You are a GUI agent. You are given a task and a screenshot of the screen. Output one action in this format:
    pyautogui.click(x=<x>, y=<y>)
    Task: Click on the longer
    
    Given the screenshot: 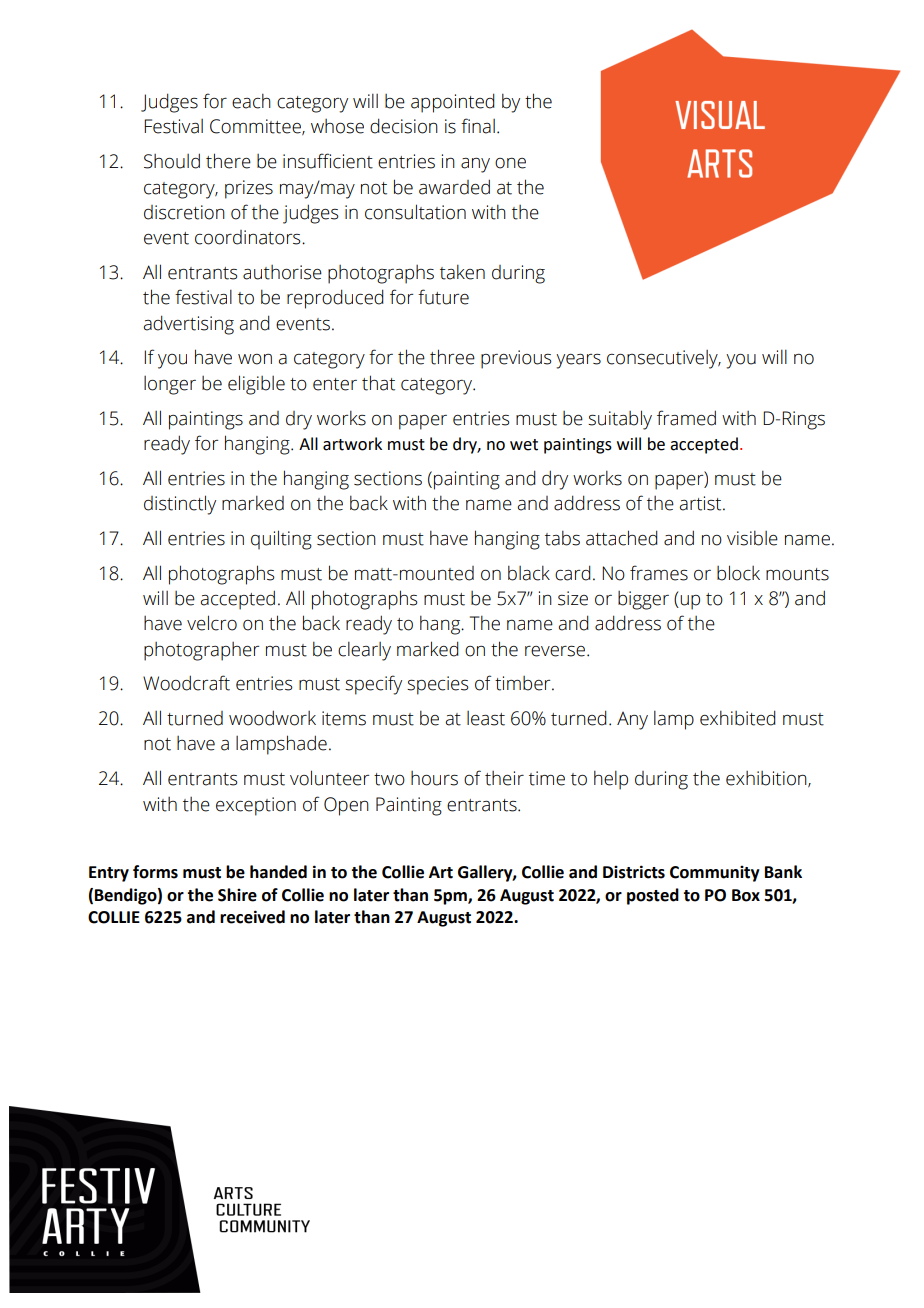 What is the action you would take?
    pyautogui.click(x=170, y=385)
